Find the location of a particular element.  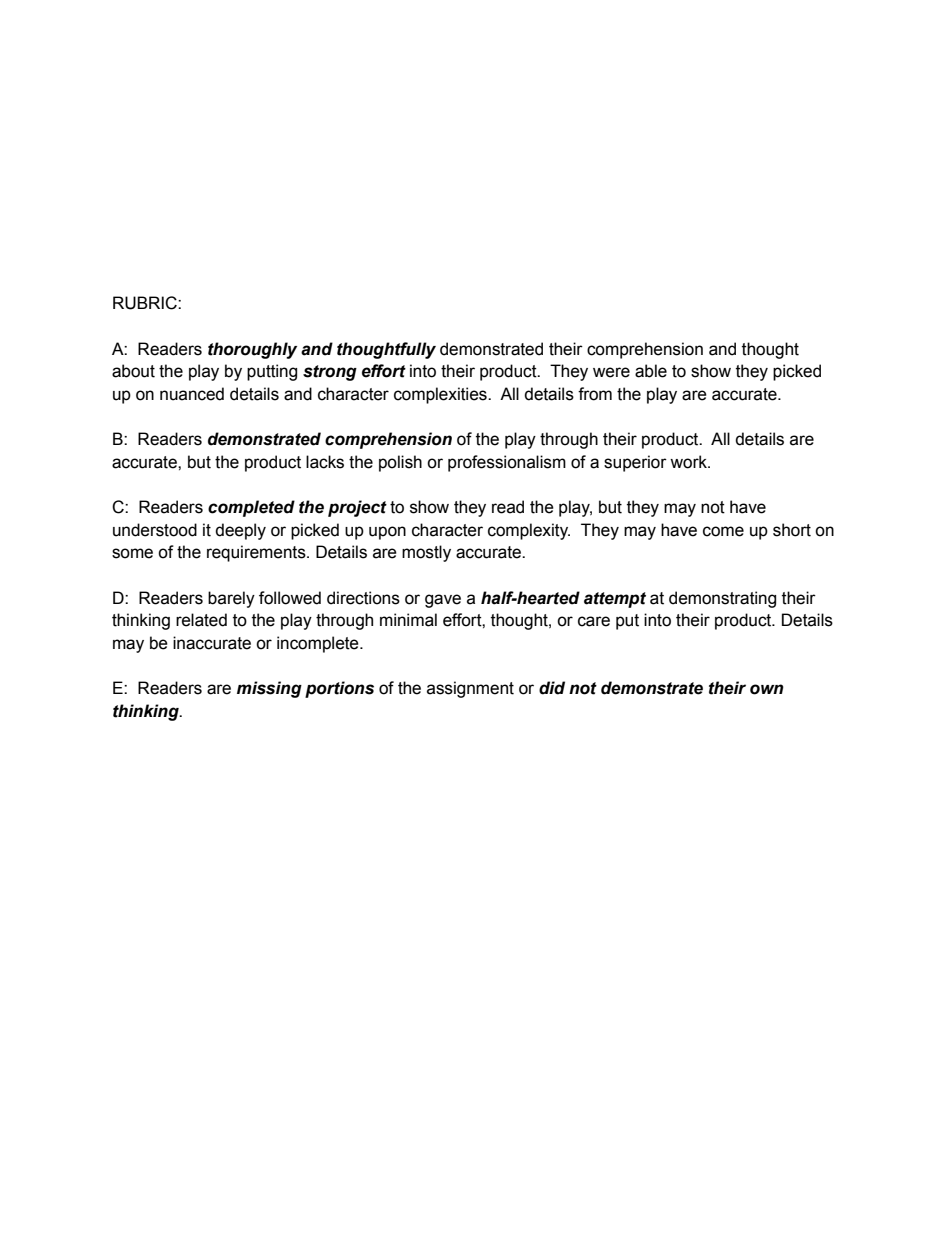

come is located at coordinates (723, 531).
